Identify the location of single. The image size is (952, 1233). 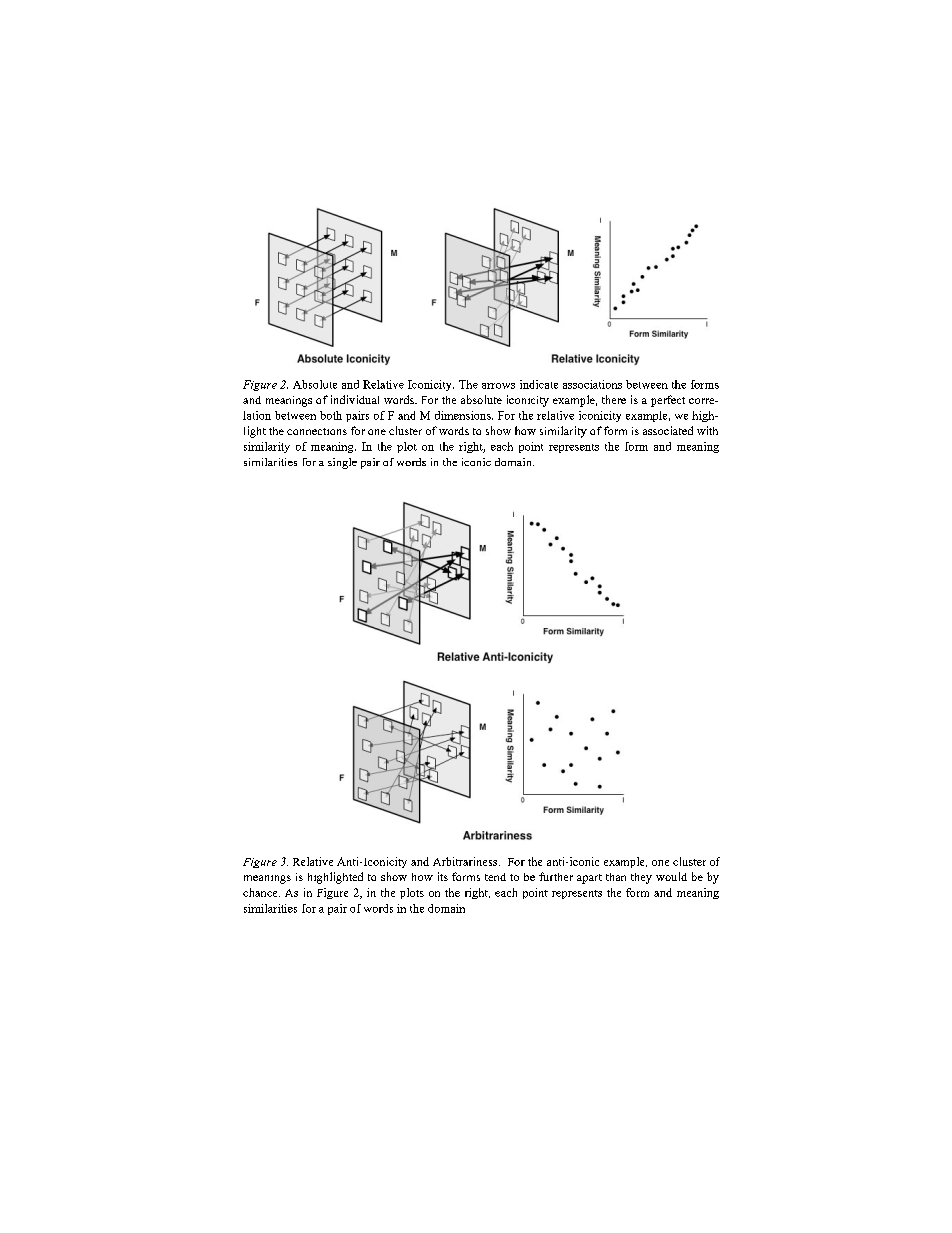
(342, 463).
